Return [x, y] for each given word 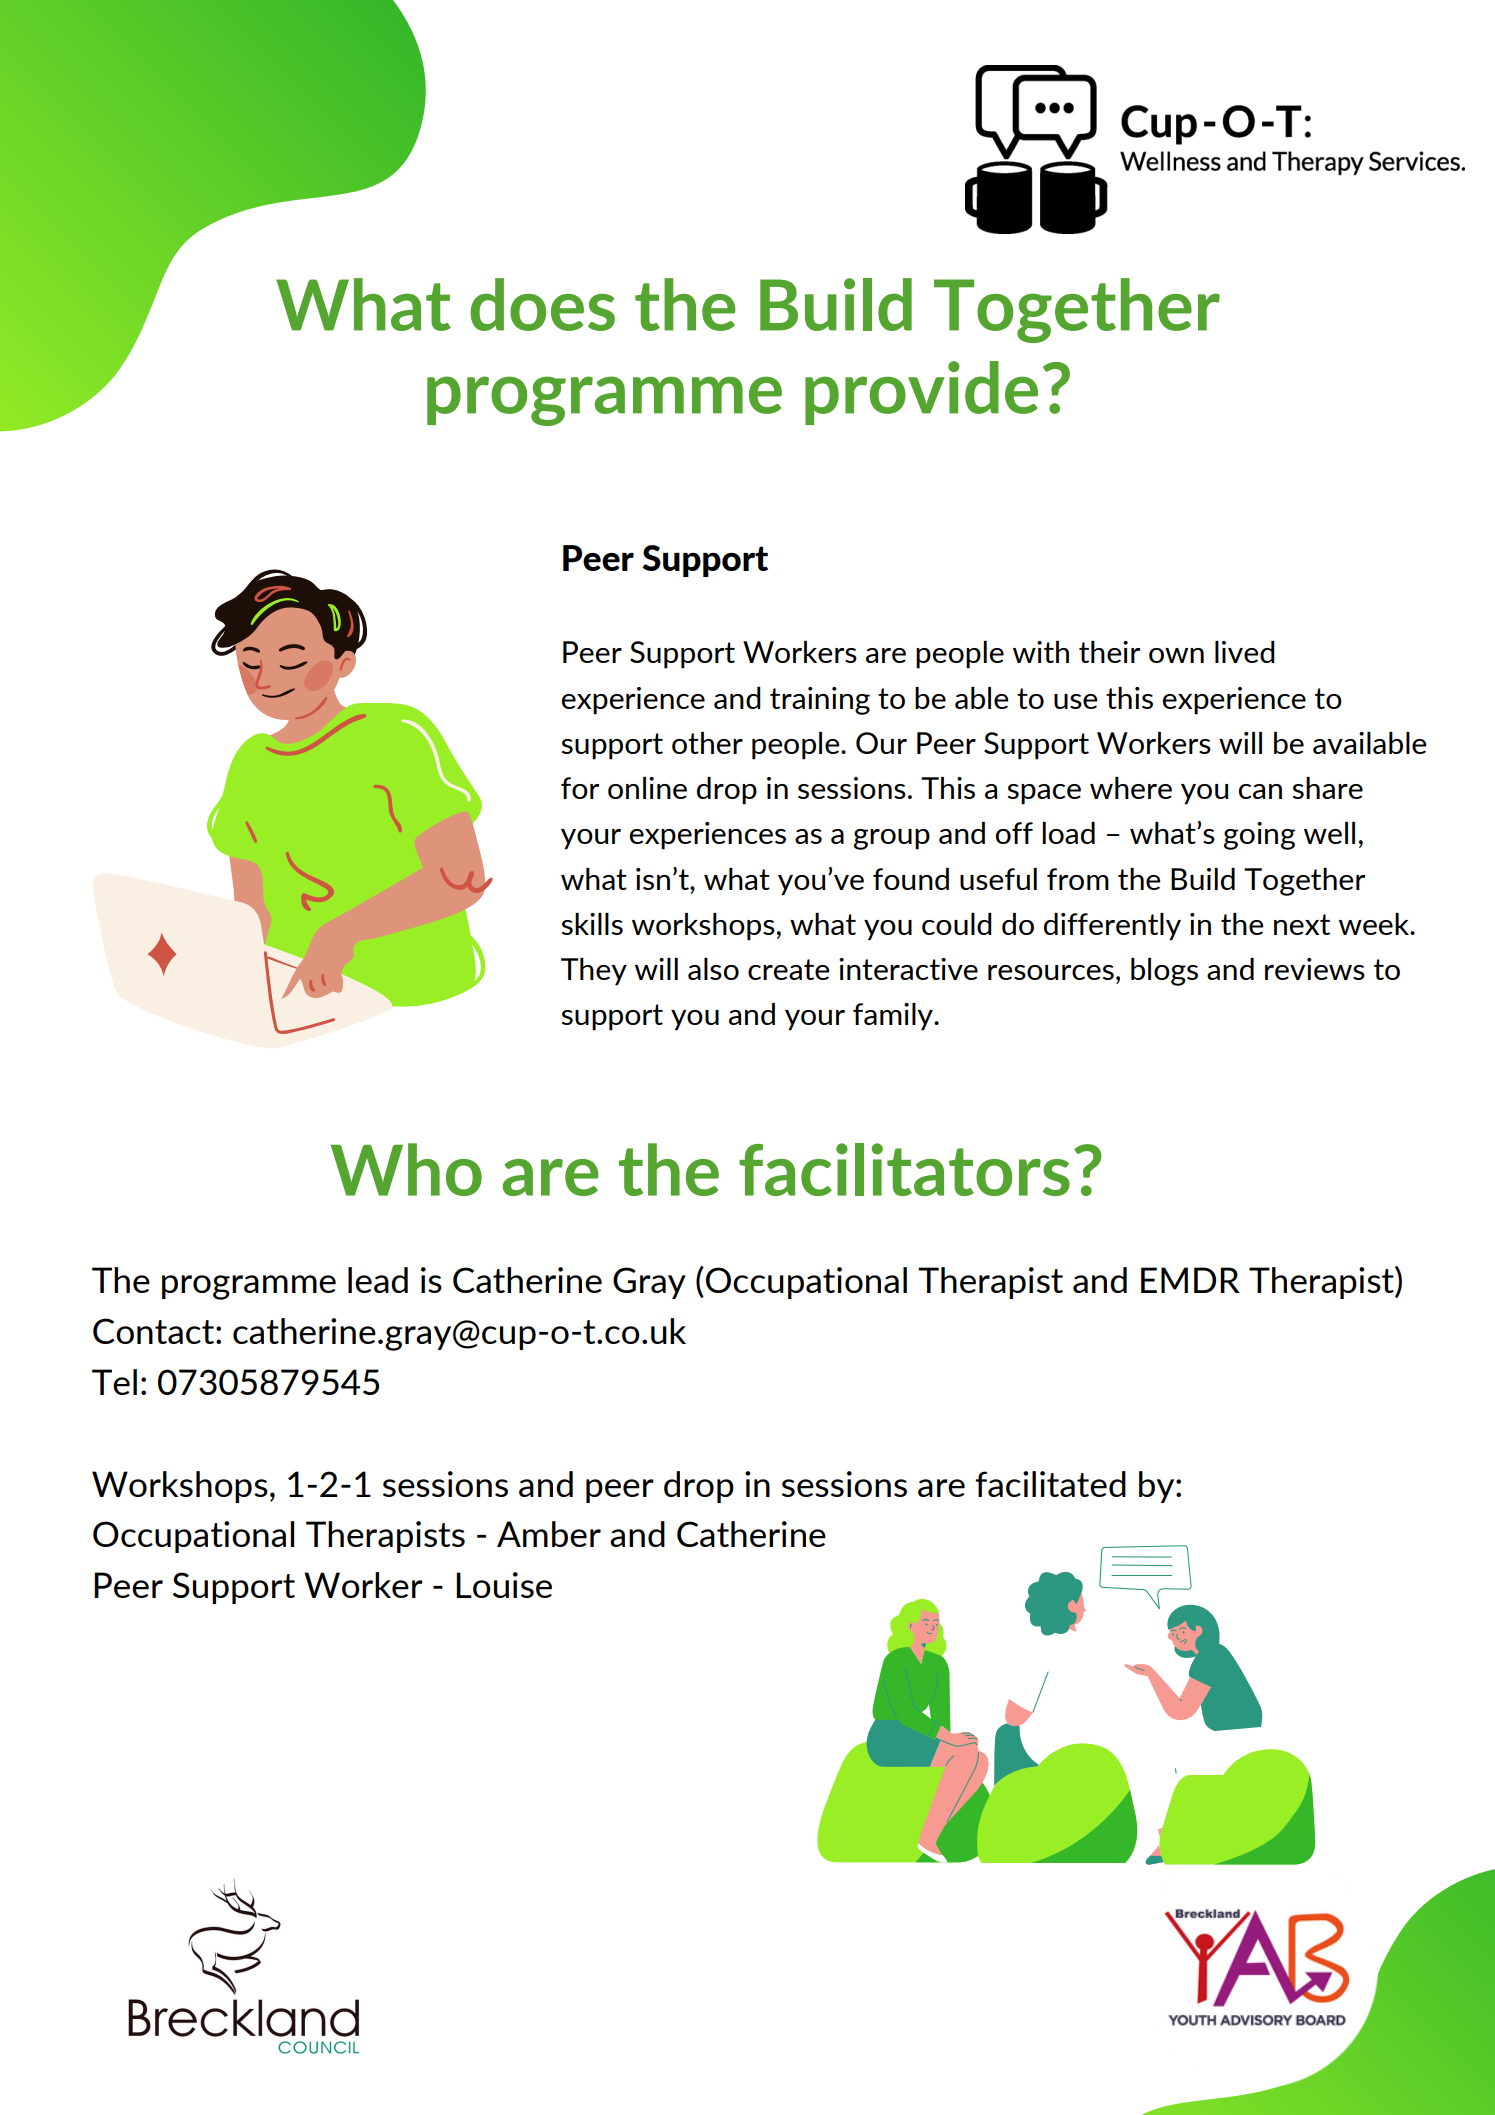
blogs [1164, 972]
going [1259, 836]
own [1176, 655]
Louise [504, 1585]
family [894, 1017]
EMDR [1190, 1280]
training [820, 701]
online [647, 788]
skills [592, 924]
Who [406, 1169]
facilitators [904, 1169]
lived [1245, 652]
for [580, 788]
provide [921, 393]
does [542, 304]
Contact [153, 1331]
